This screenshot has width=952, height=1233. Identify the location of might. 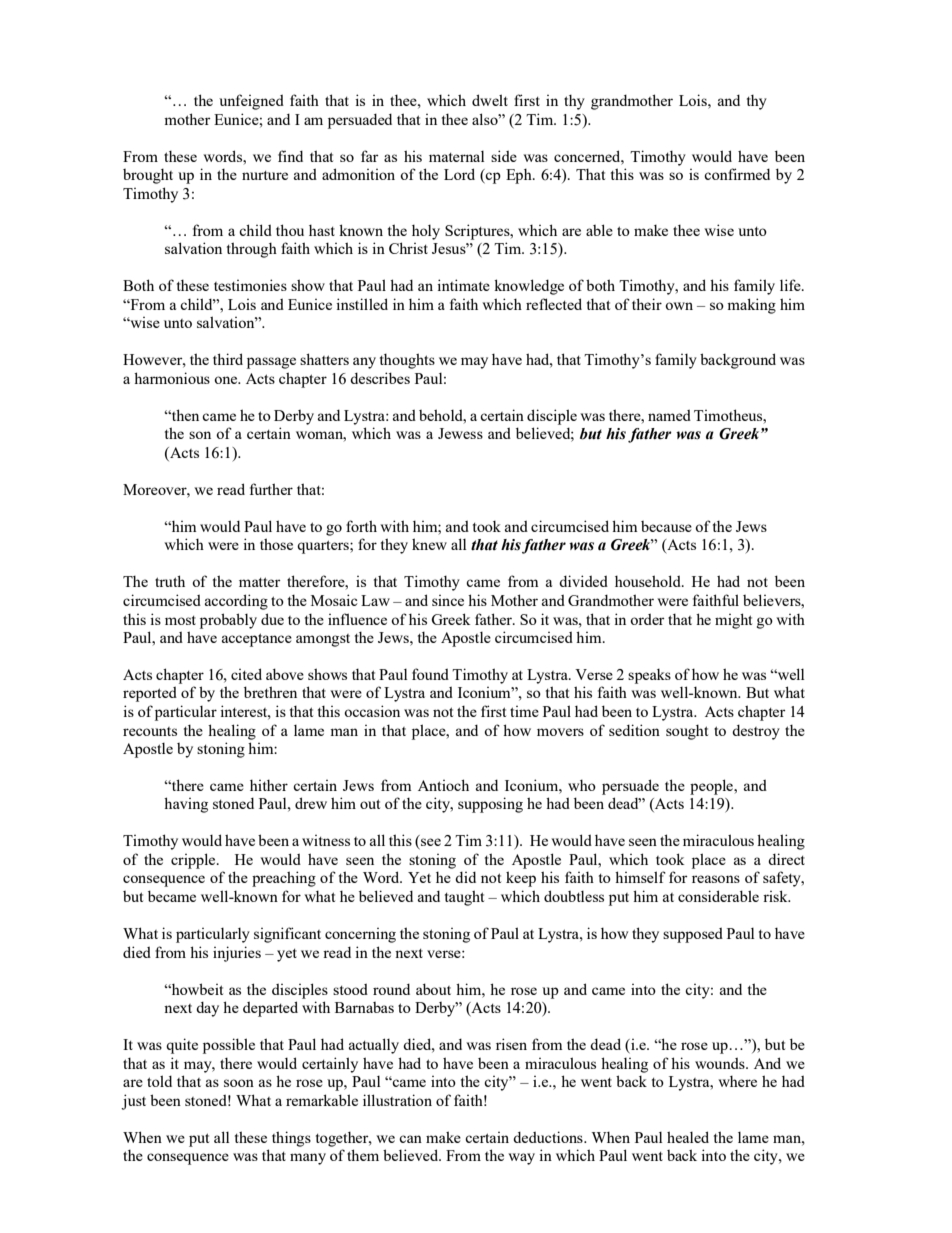
(733, 621).
